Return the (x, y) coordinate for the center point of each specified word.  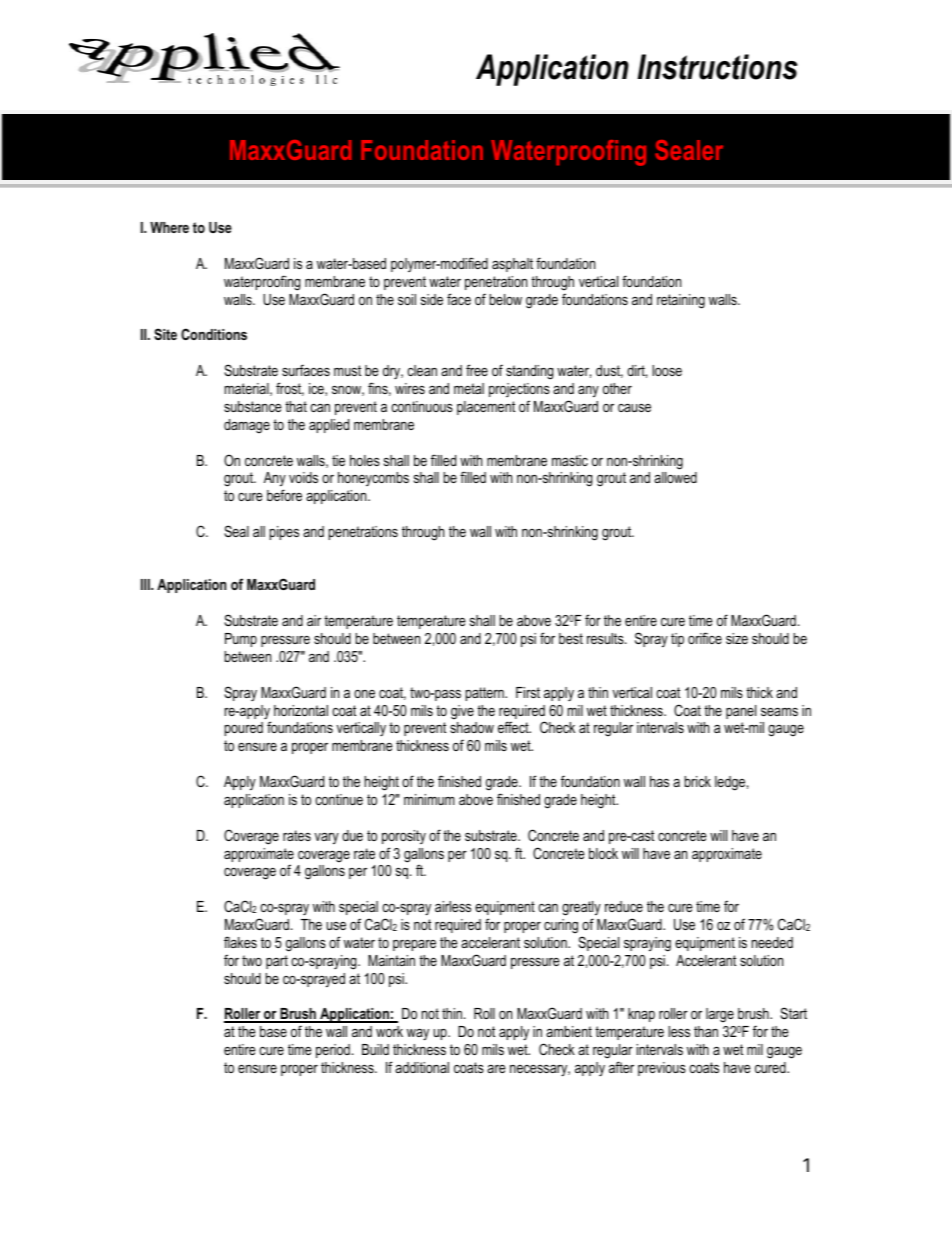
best (571, 638)
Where (169, 227)
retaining (681, 301)
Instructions (718, 67)
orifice (705, 638)
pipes (284, 533)
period (333, 1051)
